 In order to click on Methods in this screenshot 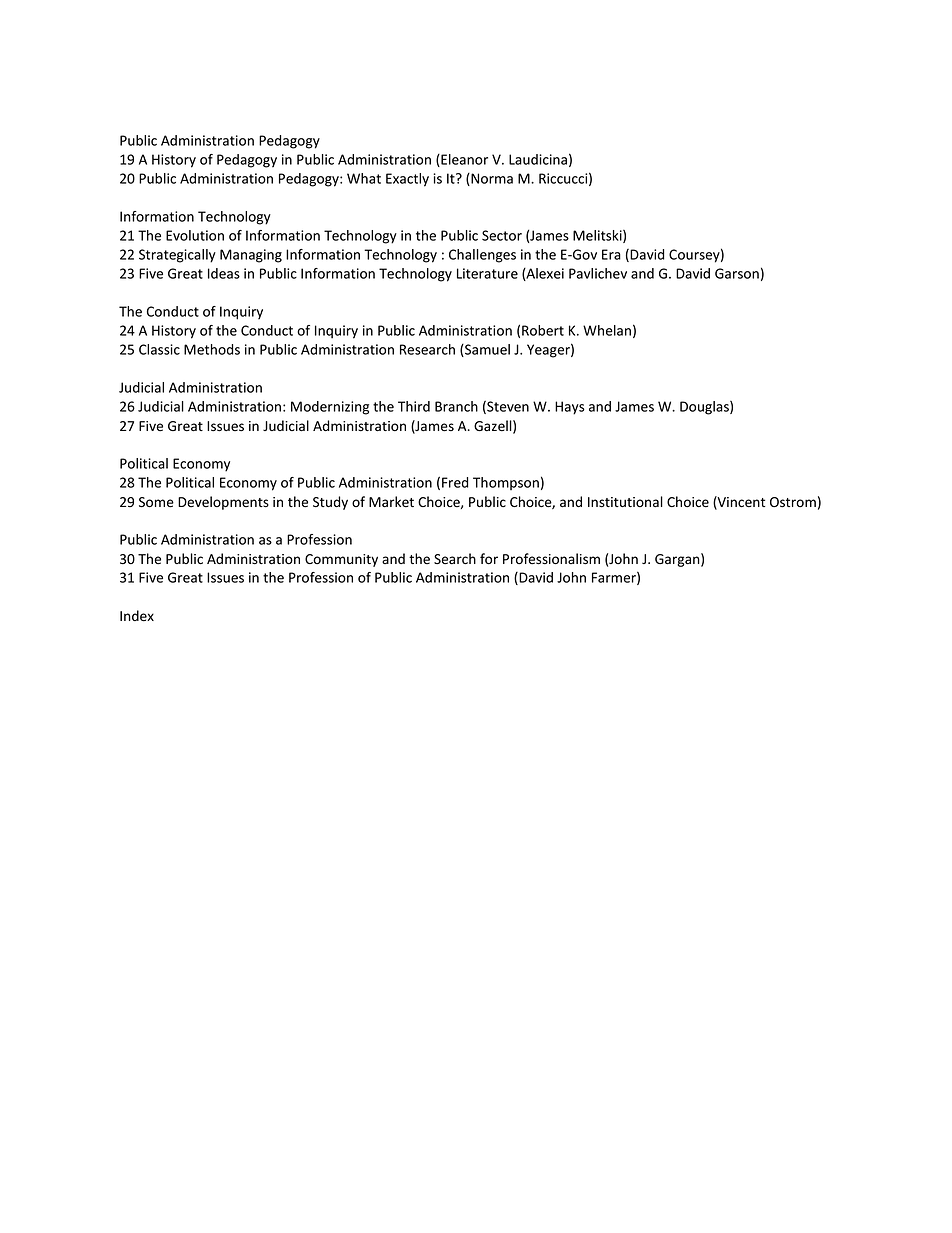, I will do `click(212, 349)`.
